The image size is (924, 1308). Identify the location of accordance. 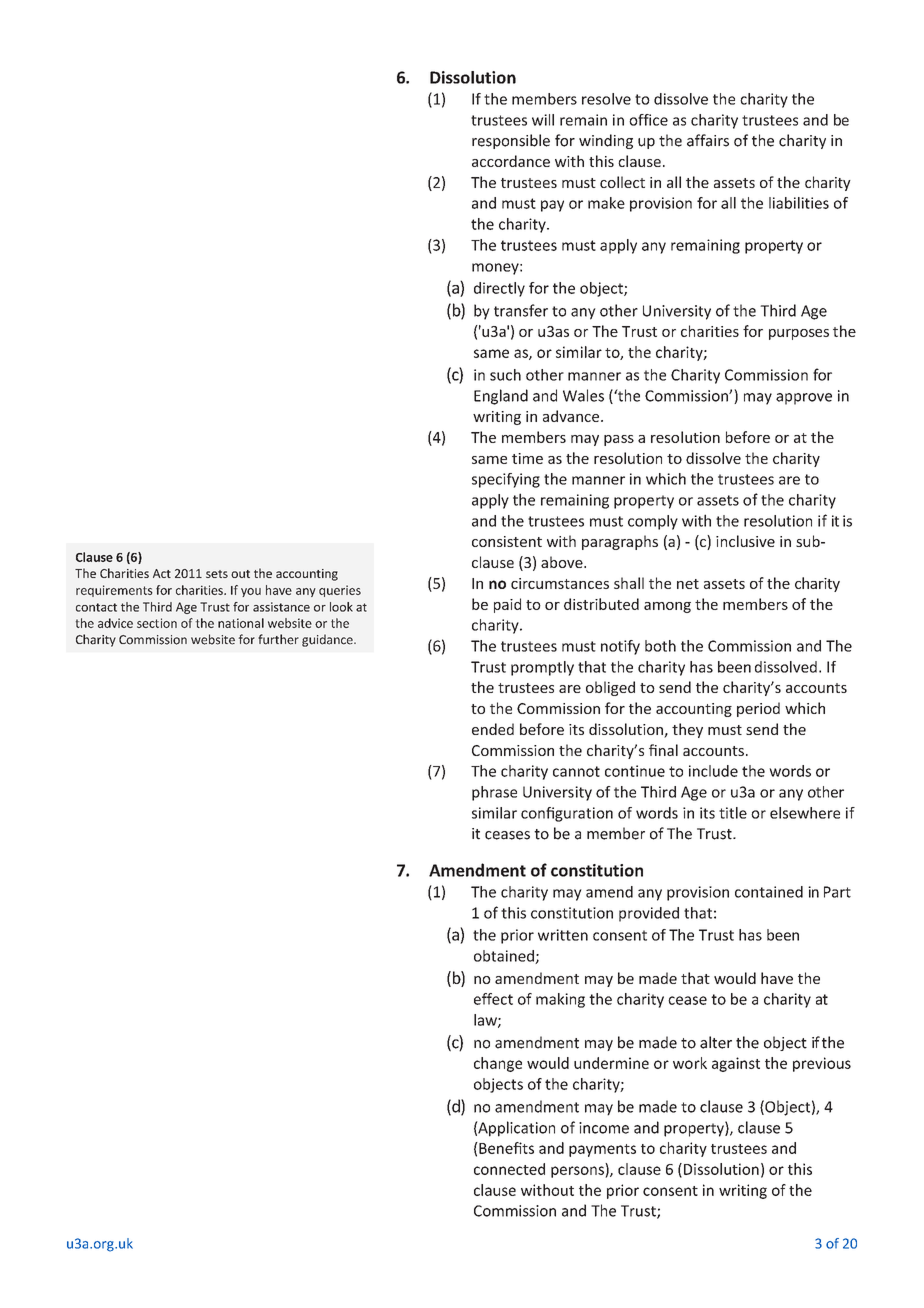
(511, 161).
